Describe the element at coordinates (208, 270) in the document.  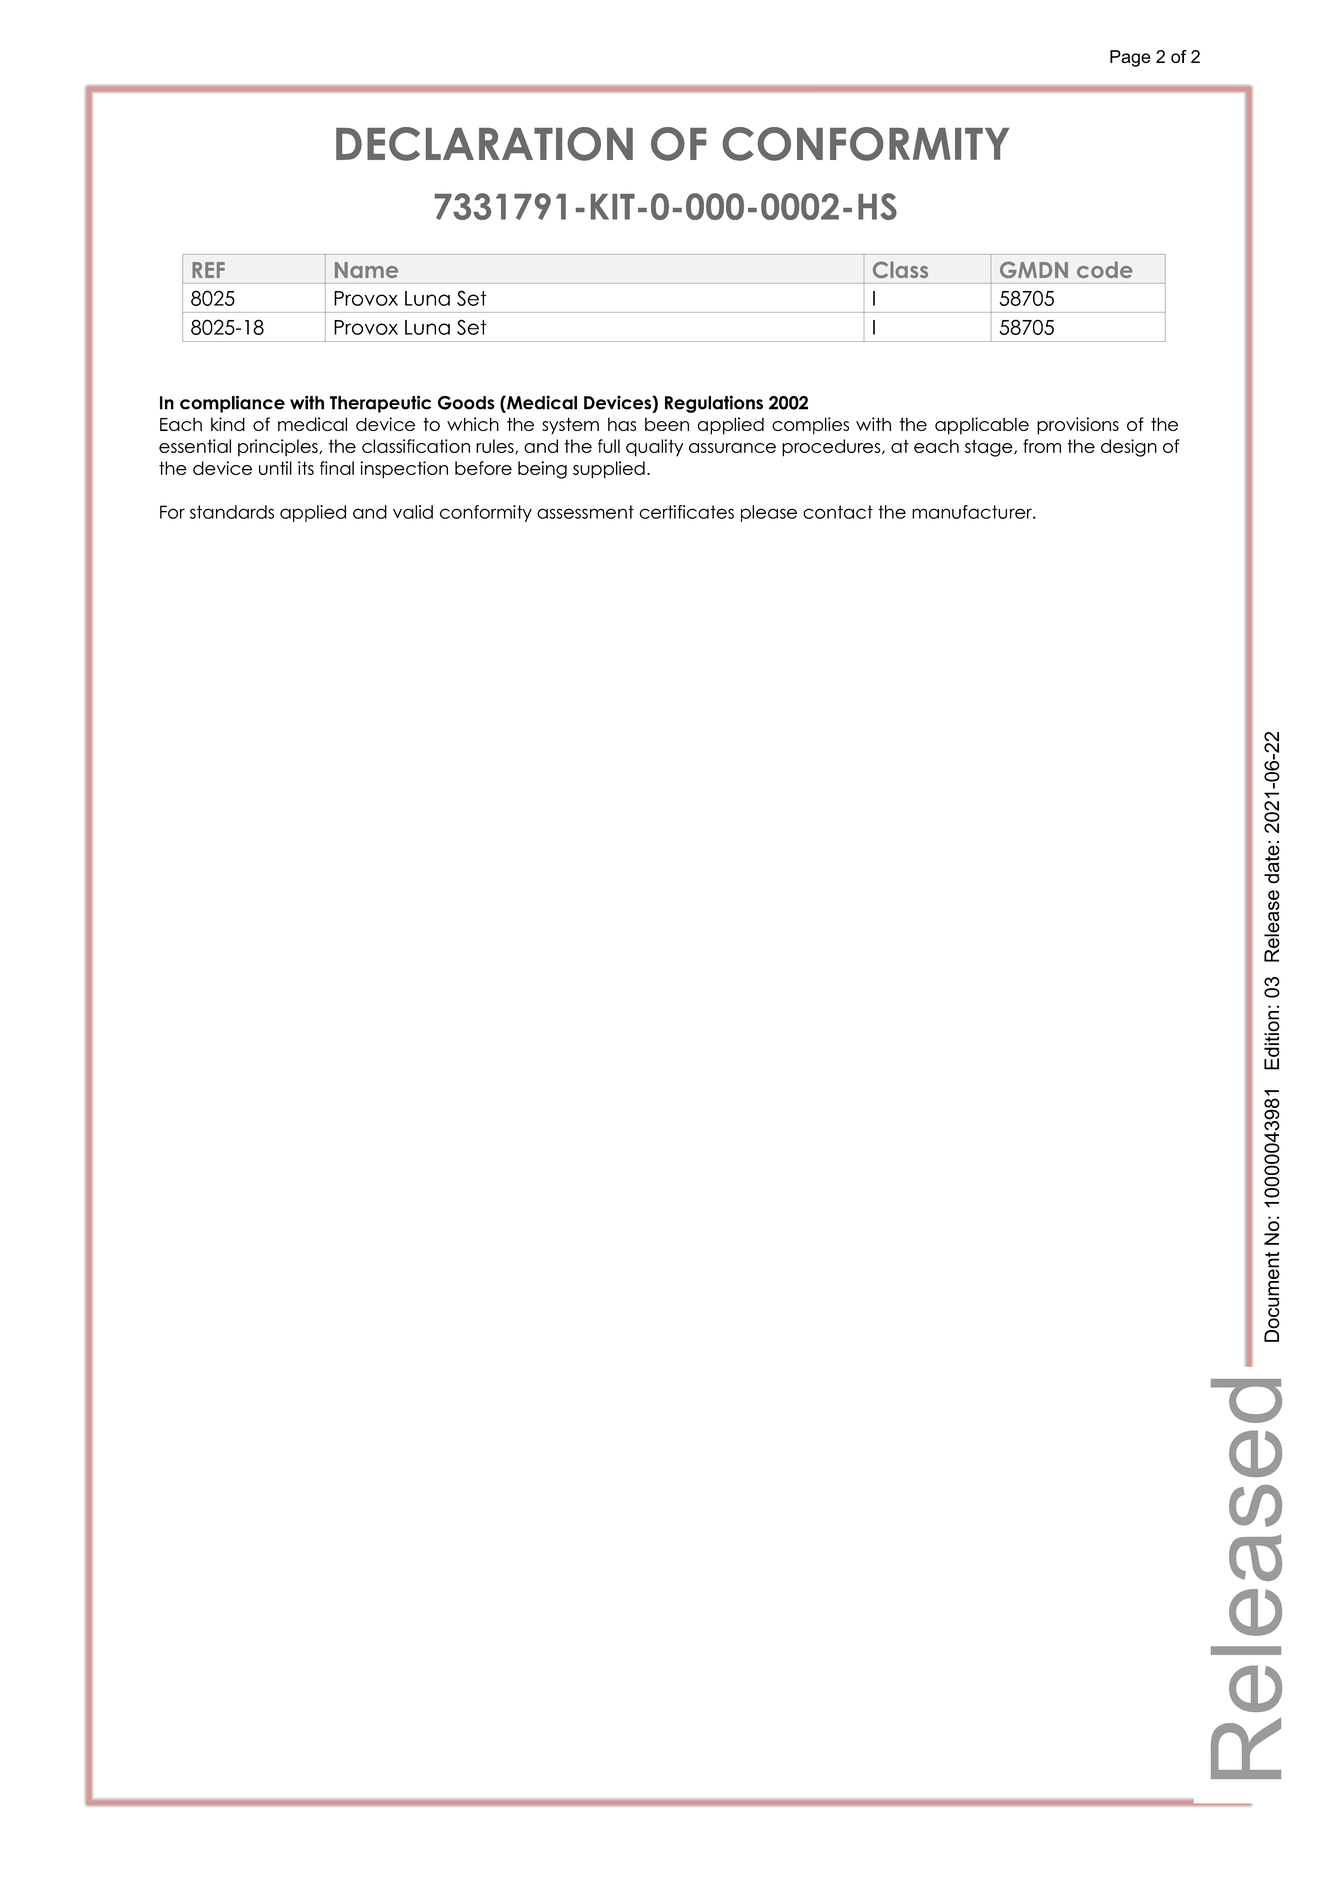
I see `REF` at that location.
